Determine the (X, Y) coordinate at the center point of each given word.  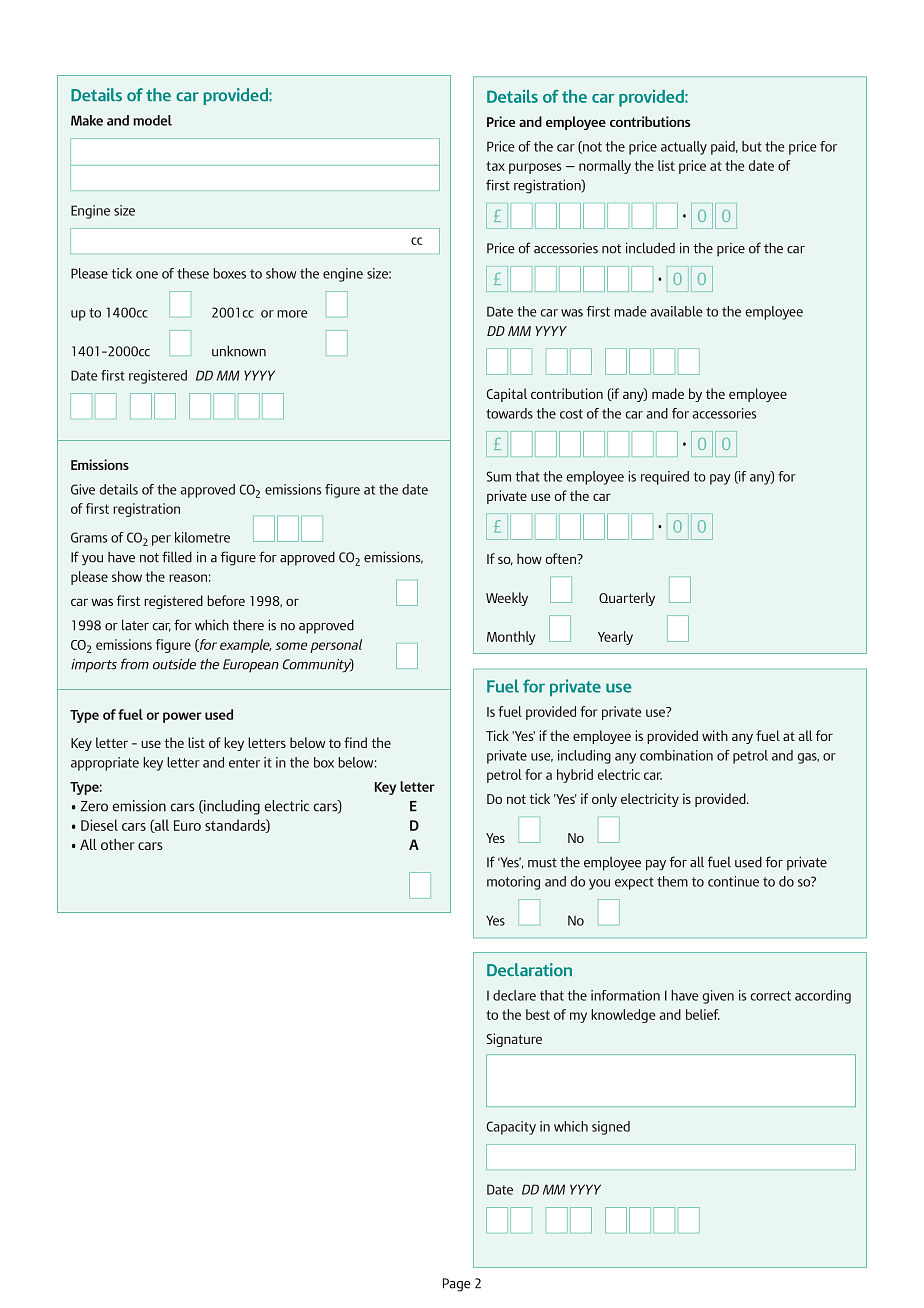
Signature (514, 1040)
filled (177, 557)
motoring (513, 883)
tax (495, 166)
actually (684, 148)
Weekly (507, 599)
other (118, 844)
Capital (507, 395)
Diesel (99, 825)
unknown (239, 351)
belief (703, 1014)
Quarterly (627, 599)
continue (733, 881)
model (152, 120)
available (676, 311)
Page (457, 1285)
